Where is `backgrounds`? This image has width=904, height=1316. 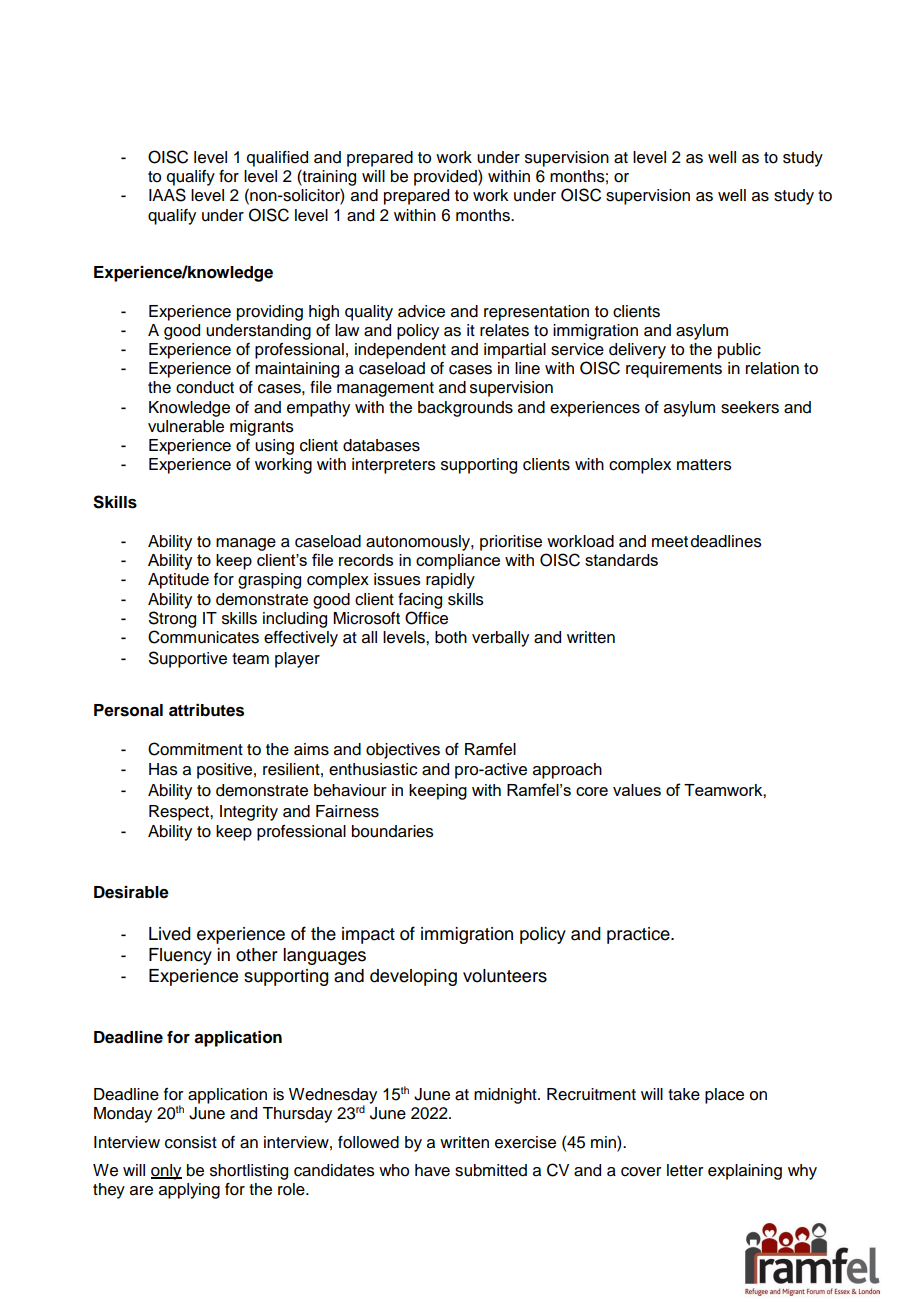 backgrounds is located at coordinates (465, 409).
